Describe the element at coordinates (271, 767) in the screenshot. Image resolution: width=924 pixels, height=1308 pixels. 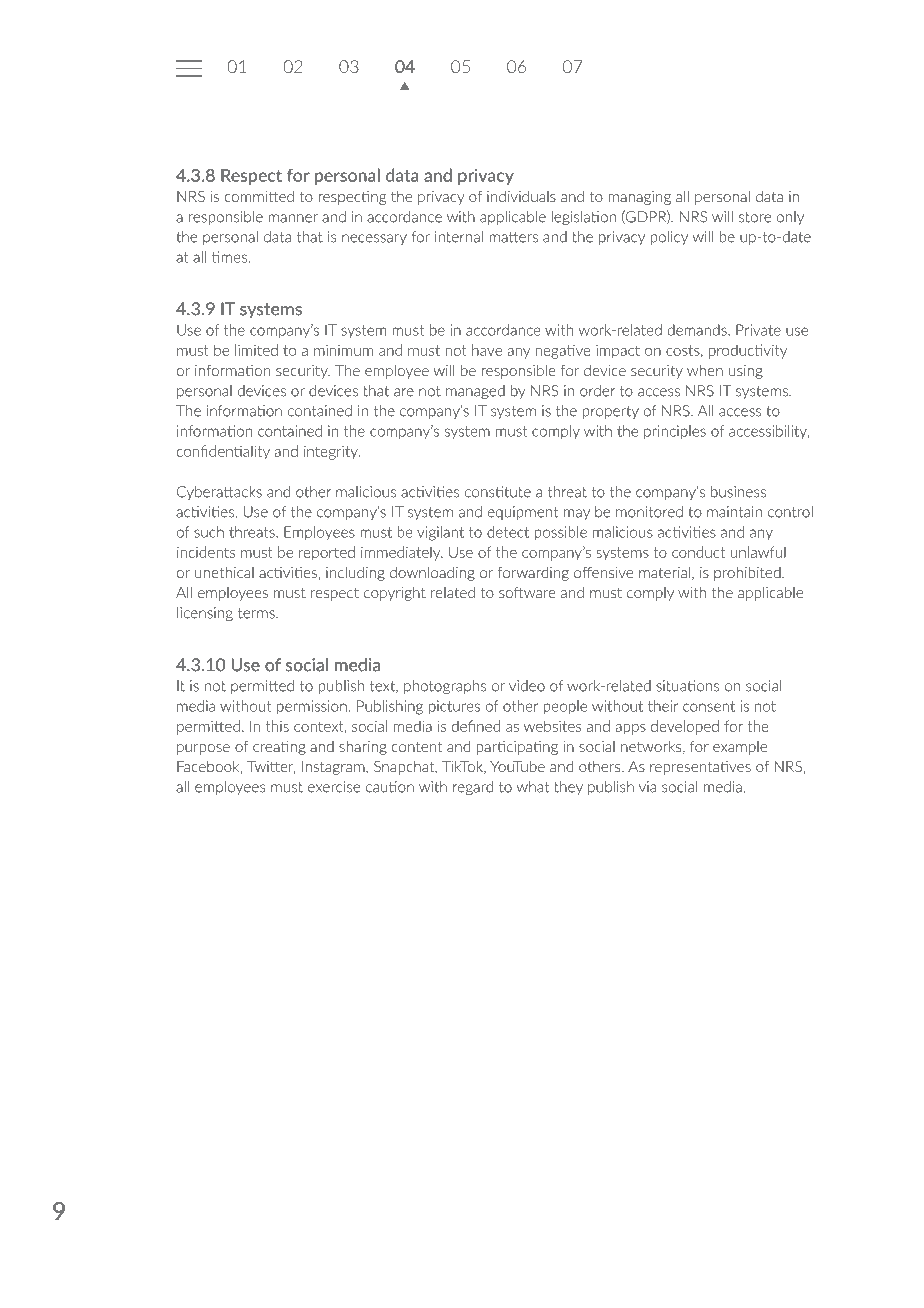
I see `Twitter` at that location.
